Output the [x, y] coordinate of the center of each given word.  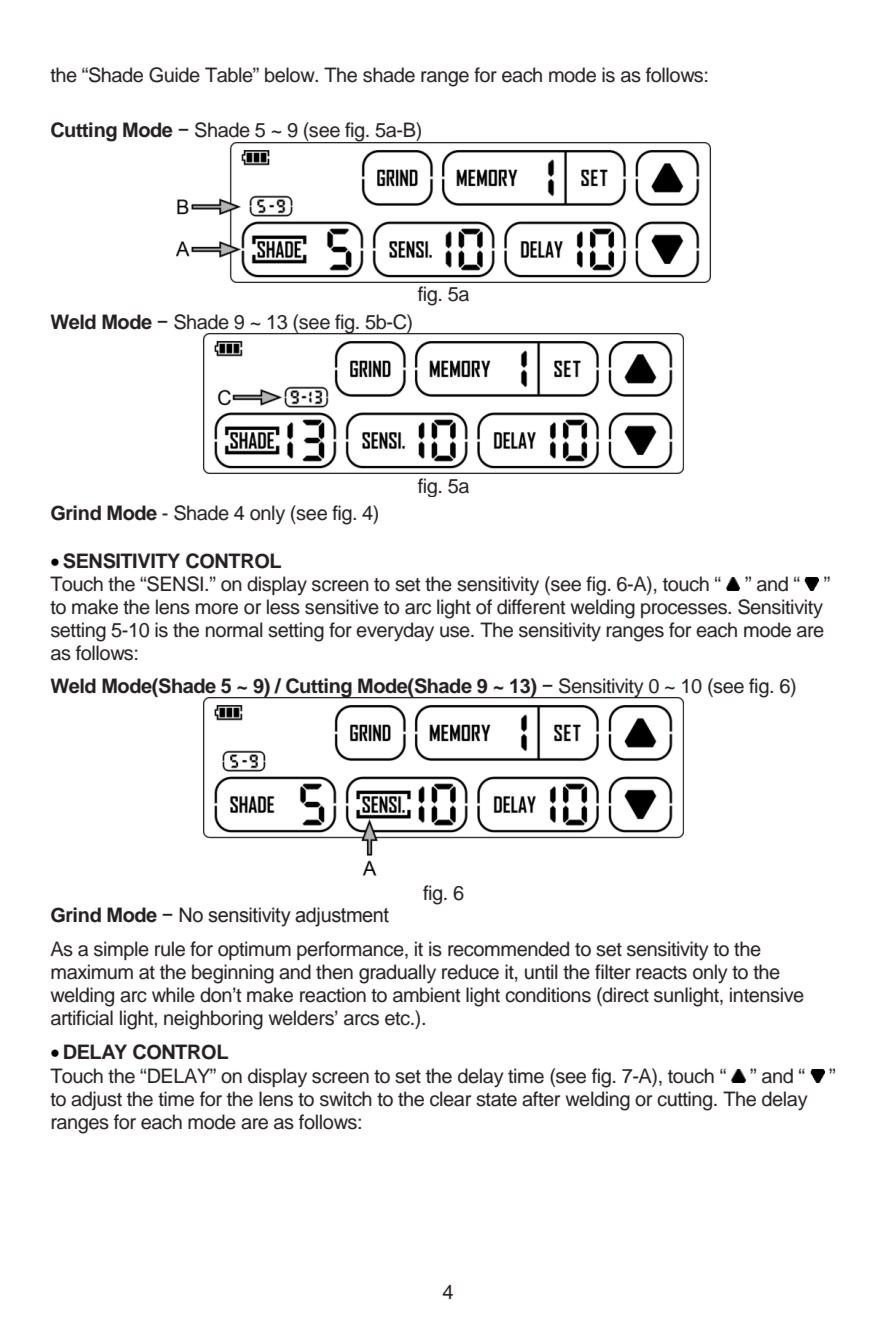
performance [351, 950]
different [531, 607]
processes [685, 610]
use [456, 632]
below [291, 75]
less [283, 607]
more [217, 609]
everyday [395, 632]
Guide [174, 75]
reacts [661, 973]
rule [170, 949]
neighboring [213, 1020]
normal [234, 630]
